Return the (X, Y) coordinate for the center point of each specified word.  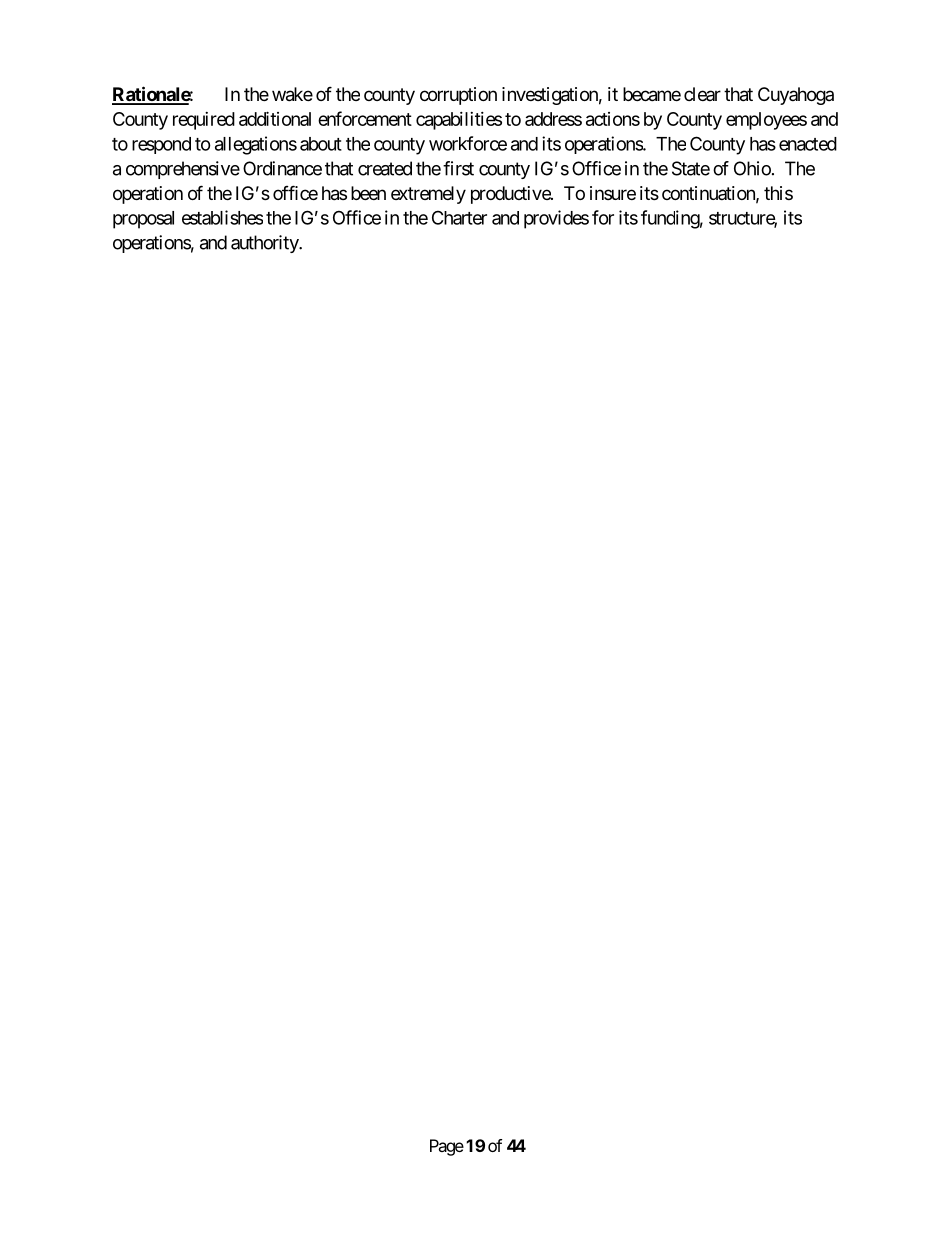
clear (702, 94)
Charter (459, 217)
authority (265, 244)
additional (275, 118)
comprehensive (183, 170)
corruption (458, 96)
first (458, 168)
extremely (428, 195)
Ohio (752, 168)
